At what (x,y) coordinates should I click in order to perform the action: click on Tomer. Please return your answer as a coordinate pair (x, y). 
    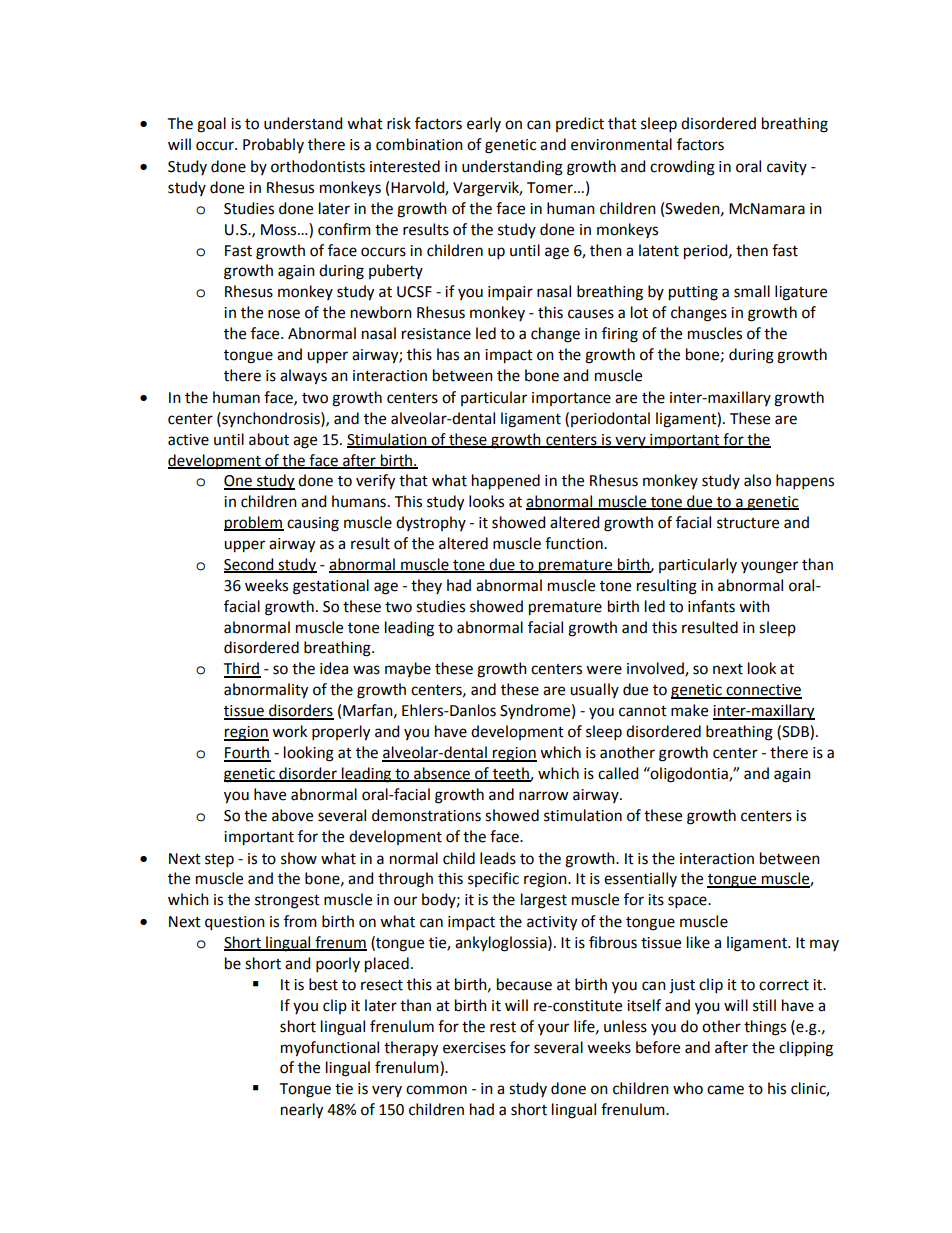
    Looking at the image, I should click on (551, 188).
